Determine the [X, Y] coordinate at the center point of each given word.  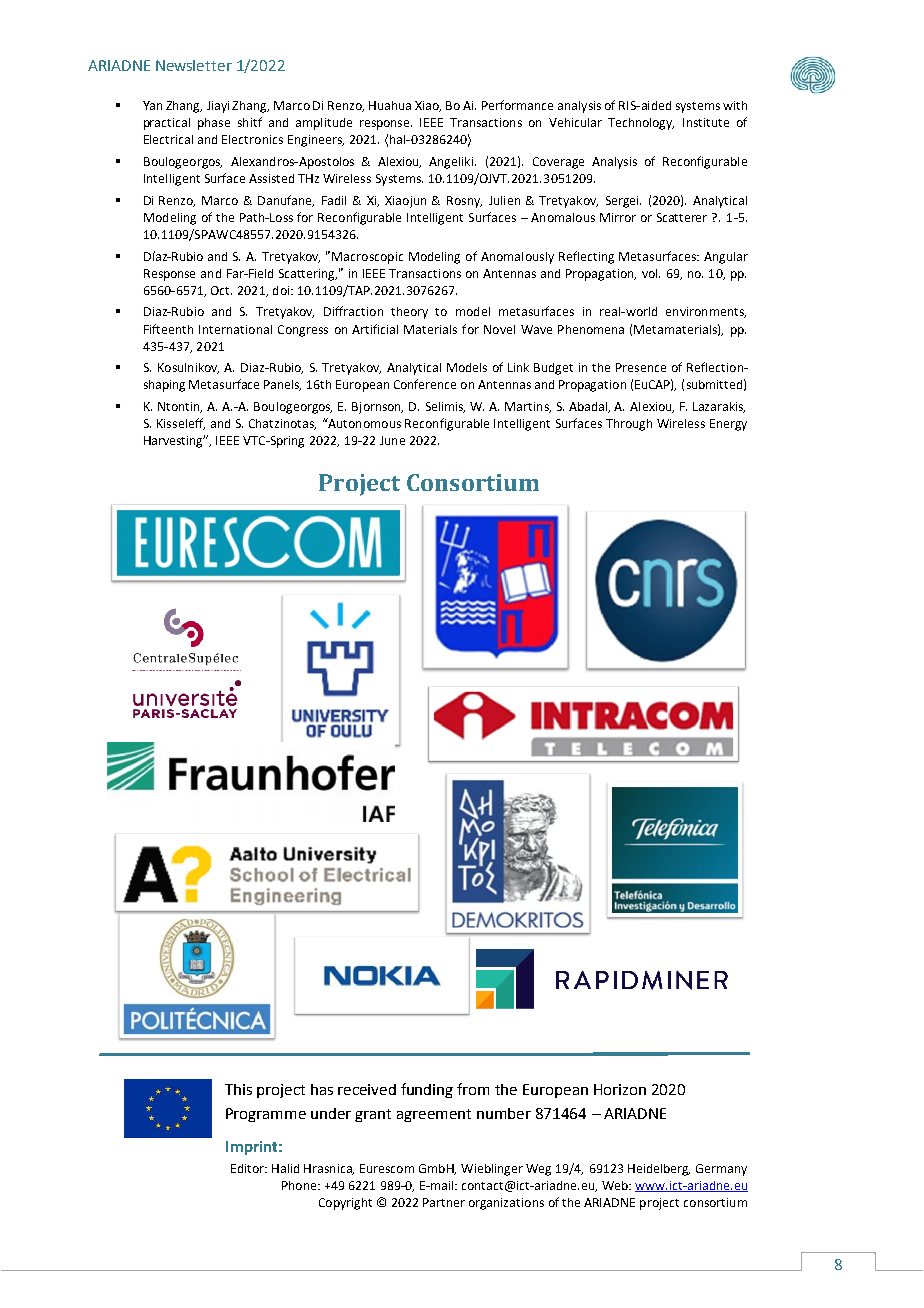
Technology [641, 124]
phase [214, 124]
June [392, 440]
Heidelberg [659, 1170]
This [238, 1089]
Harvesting [174, 441]
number [504, 1113]
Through [629, 425]
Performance [517, 105]
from [473, 1089]
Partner [444, 1202]
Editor [249, 1168]
